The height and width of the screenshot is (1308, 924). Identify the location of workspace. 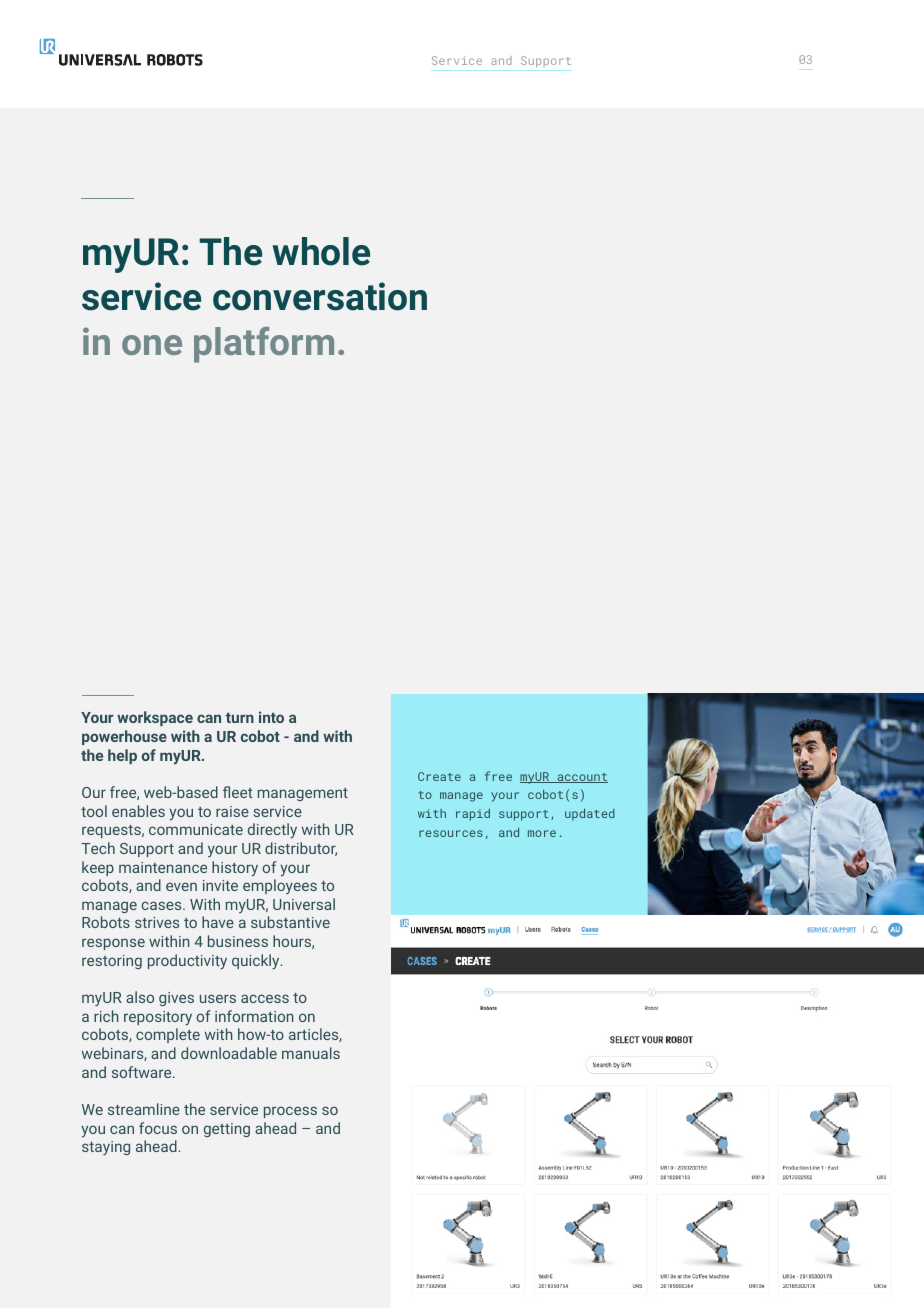
(155, 718).
